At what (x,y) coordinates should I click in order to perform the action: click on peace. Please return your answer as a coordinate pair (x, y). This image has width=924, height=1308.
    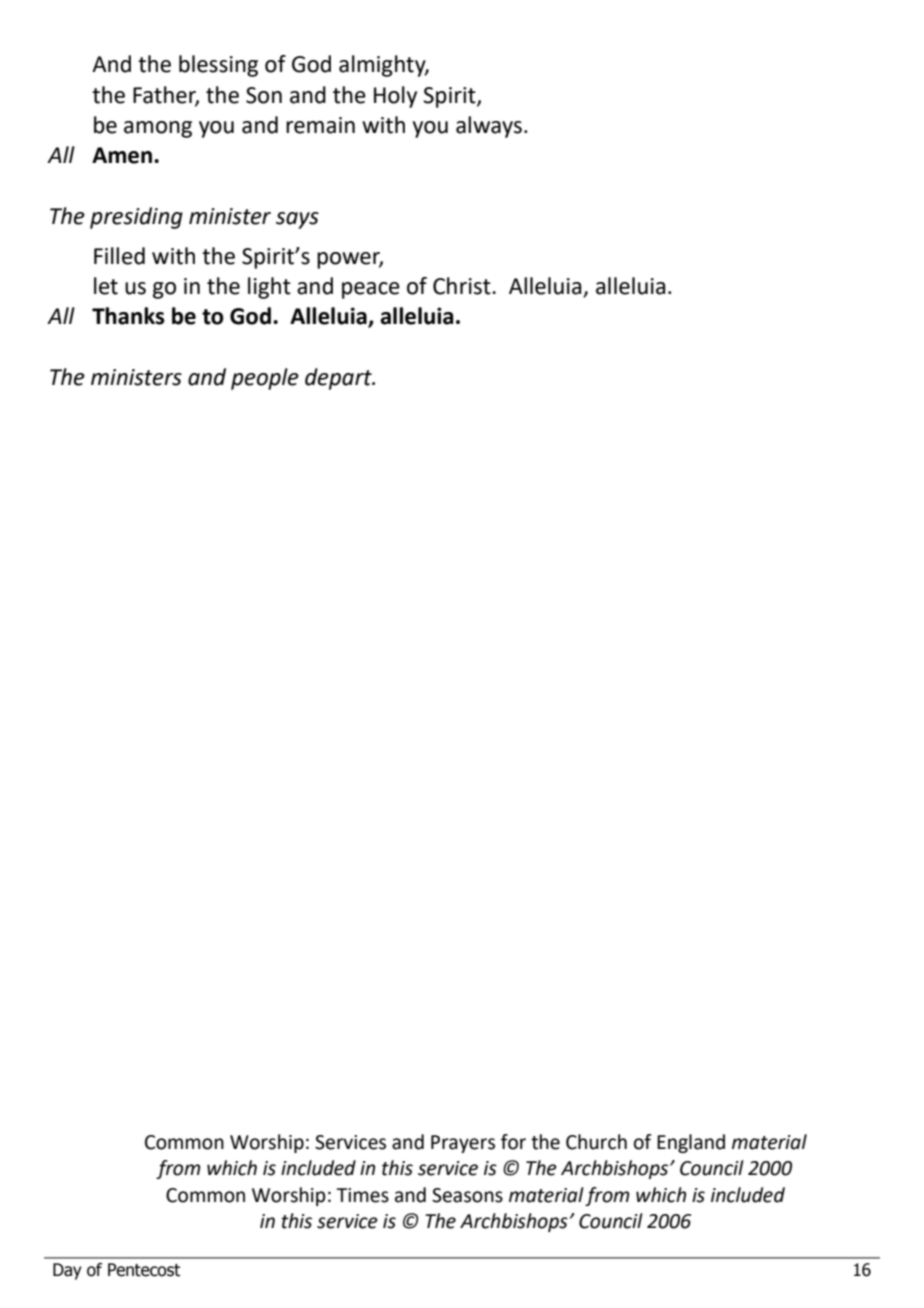
    Looking at the image, I should click on (371, 290).
